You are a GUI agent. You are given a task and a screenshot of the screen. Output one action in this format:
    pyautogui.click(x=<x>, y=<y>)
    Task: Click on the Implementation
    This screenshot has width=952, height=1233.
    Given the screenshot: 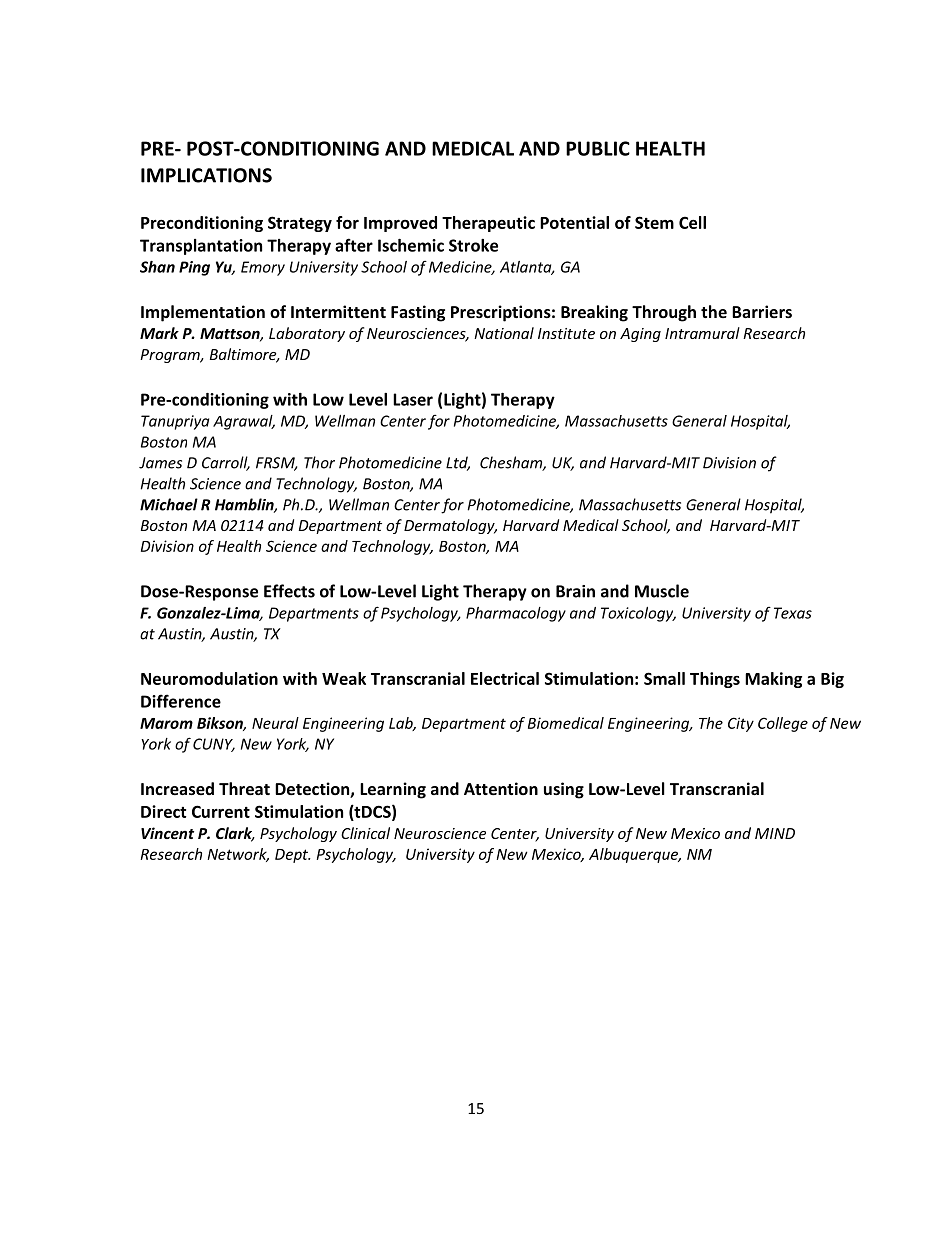 What is the action you would take?
    pyautogui.click(x=203, y=313)
